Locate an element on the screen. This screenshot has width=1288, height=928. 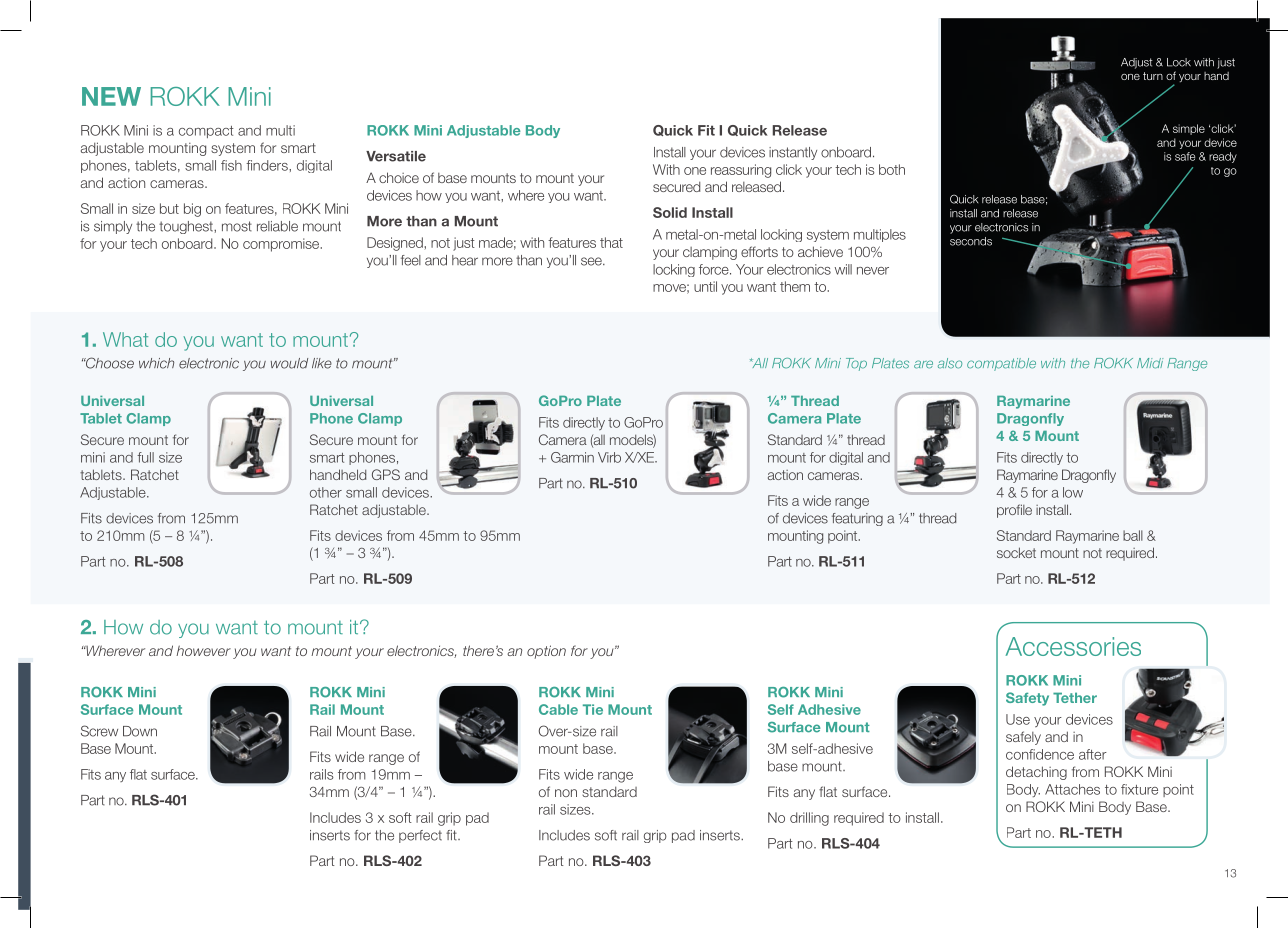
that is located at coordinates (611, 242).
